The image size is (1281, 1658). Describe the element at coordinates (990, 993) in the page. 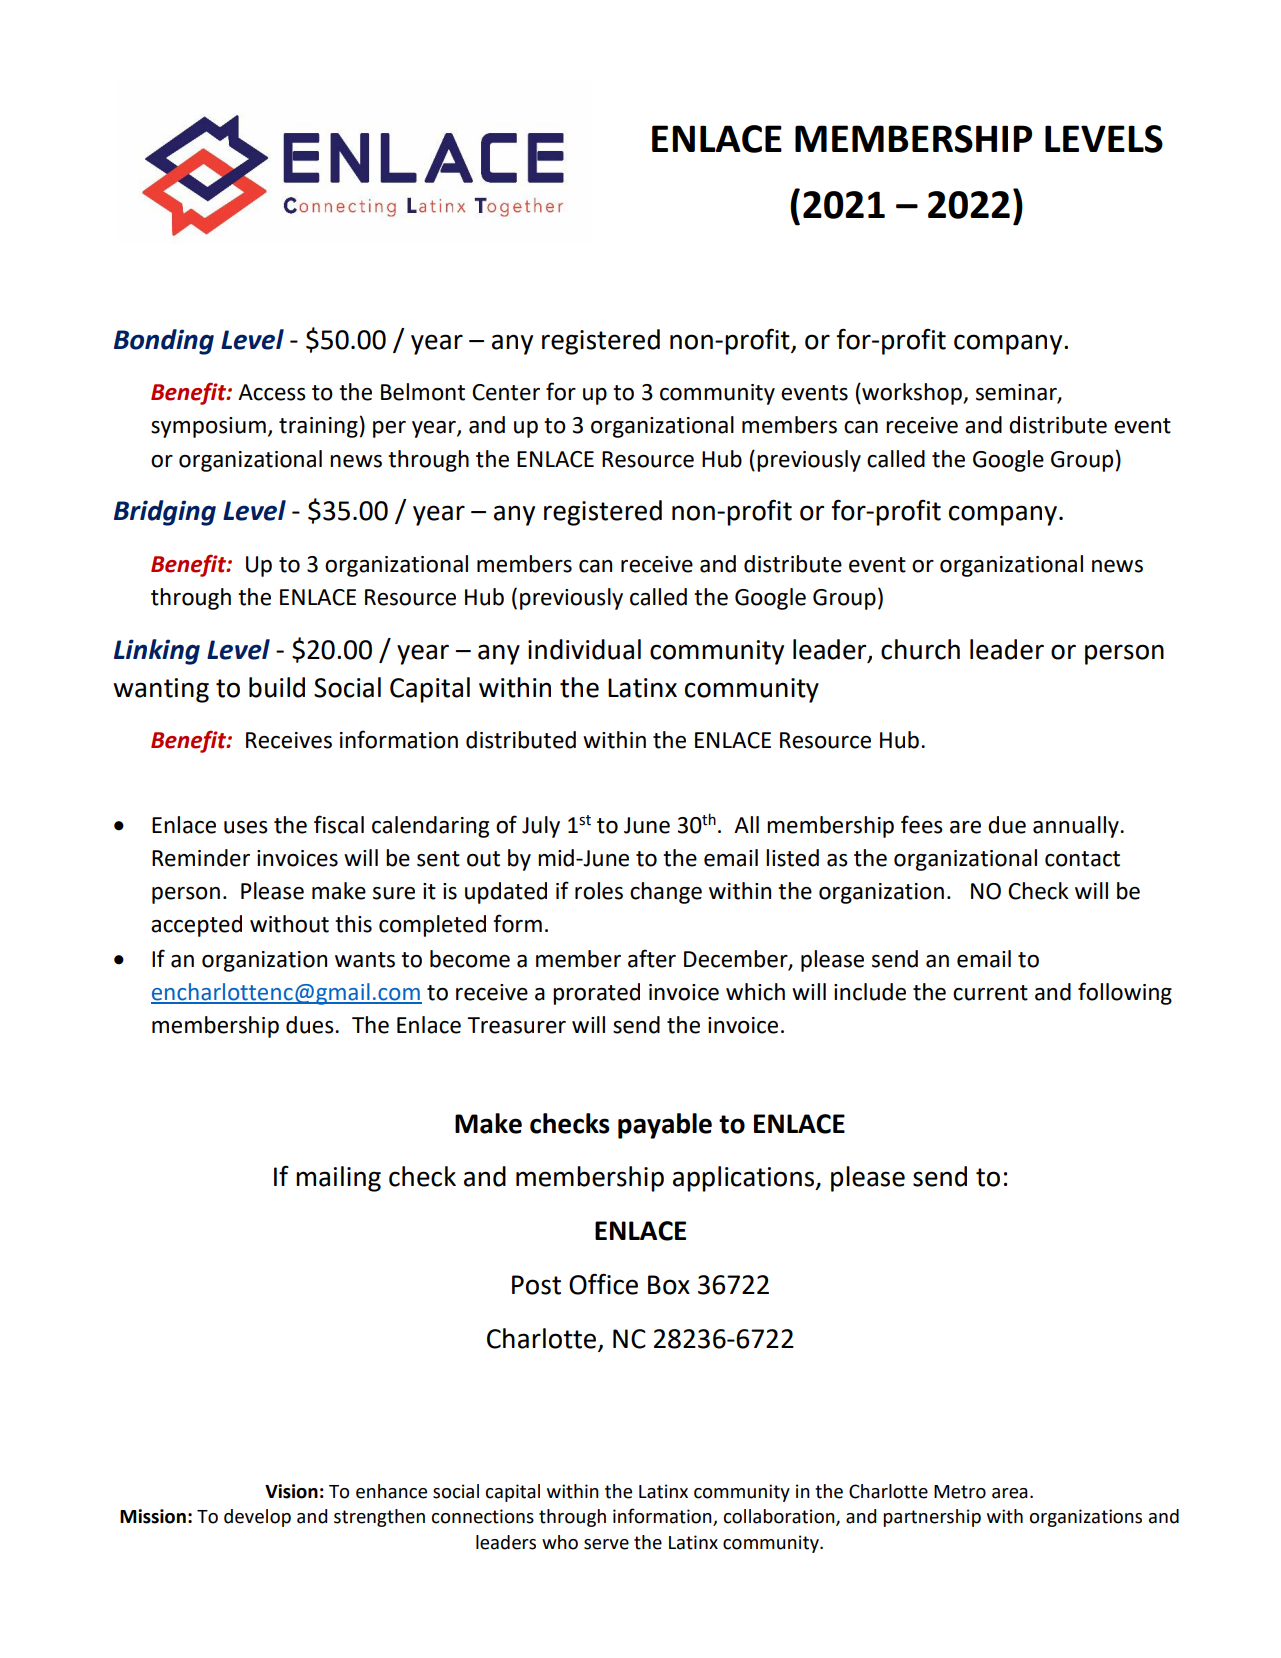

I see `current` at that location.
